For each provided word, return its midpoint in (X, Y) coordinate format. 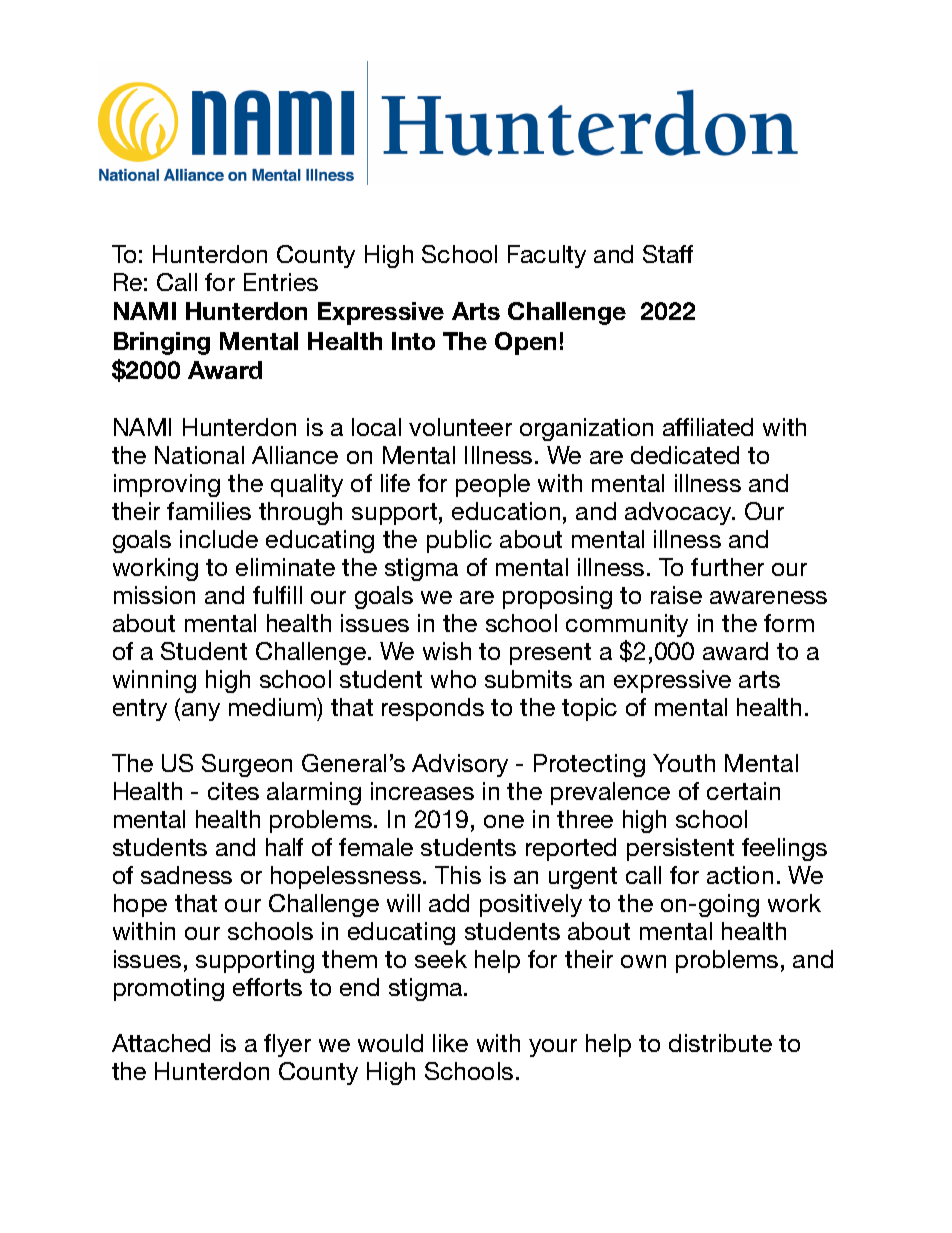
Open (525, 343)
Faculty (547, 256)
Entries (281, 282)
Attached (161, 1043)
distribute (720, 1043)
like (450, 1043)
